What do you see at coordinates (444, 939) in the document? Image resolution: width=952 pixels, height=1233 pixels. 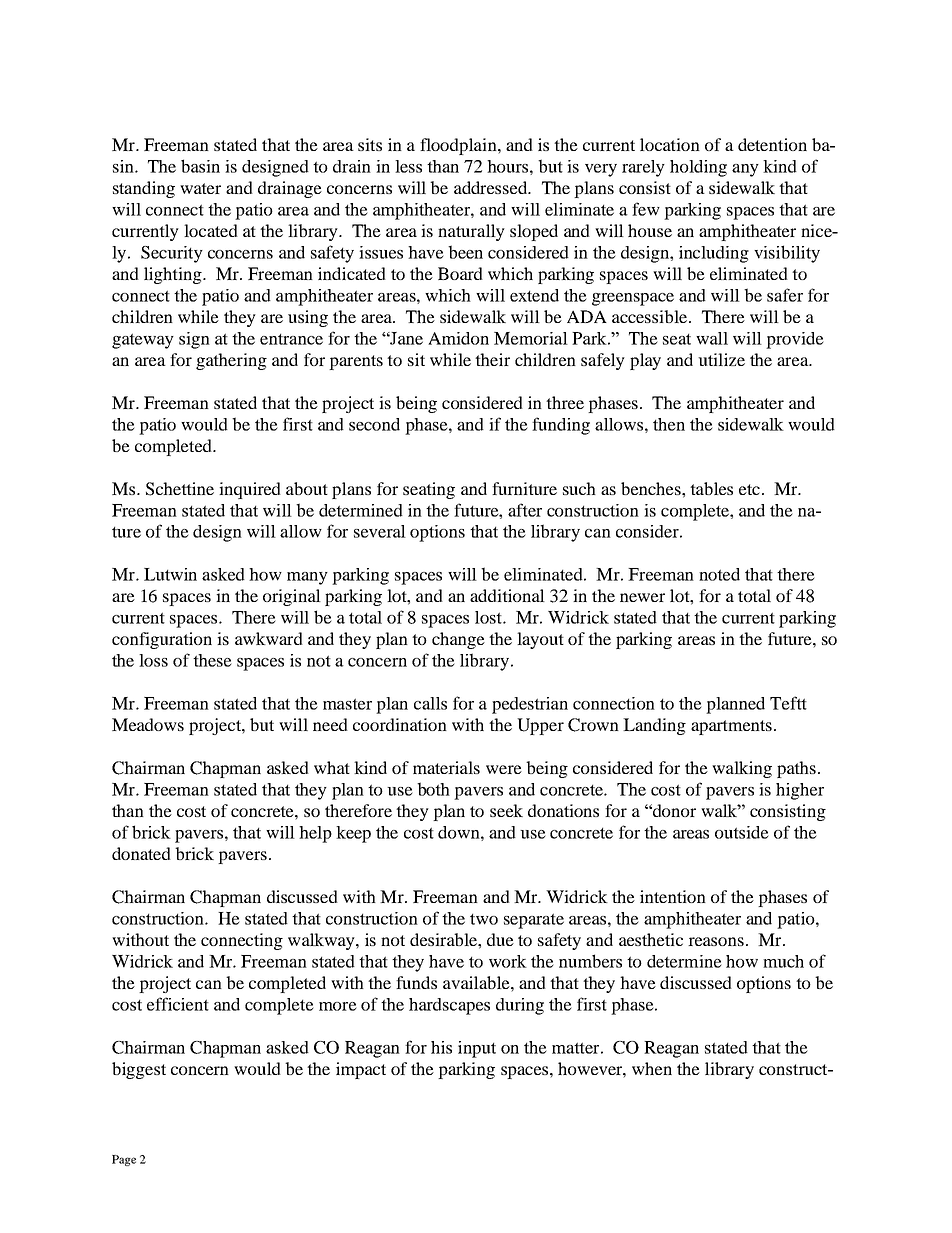 I see `desirable` at bounding box center [444, 939].
